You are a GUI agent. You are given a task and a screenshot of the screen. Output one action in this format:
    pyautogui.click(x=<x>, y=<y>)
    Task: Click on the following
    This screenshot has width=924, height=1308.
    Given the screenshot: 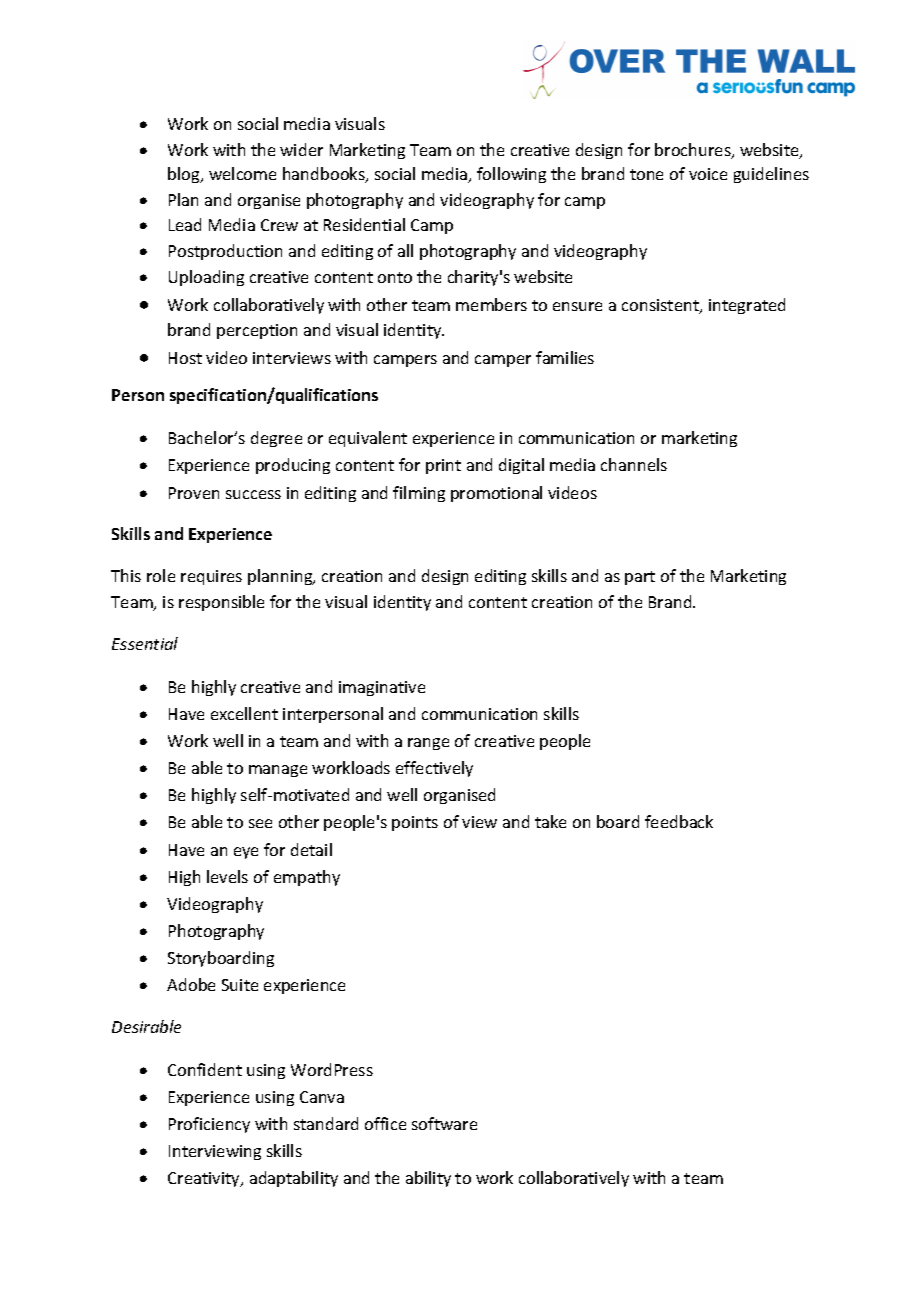 What is the action you would take?
    pyautogui.click(x=511, y=175)
